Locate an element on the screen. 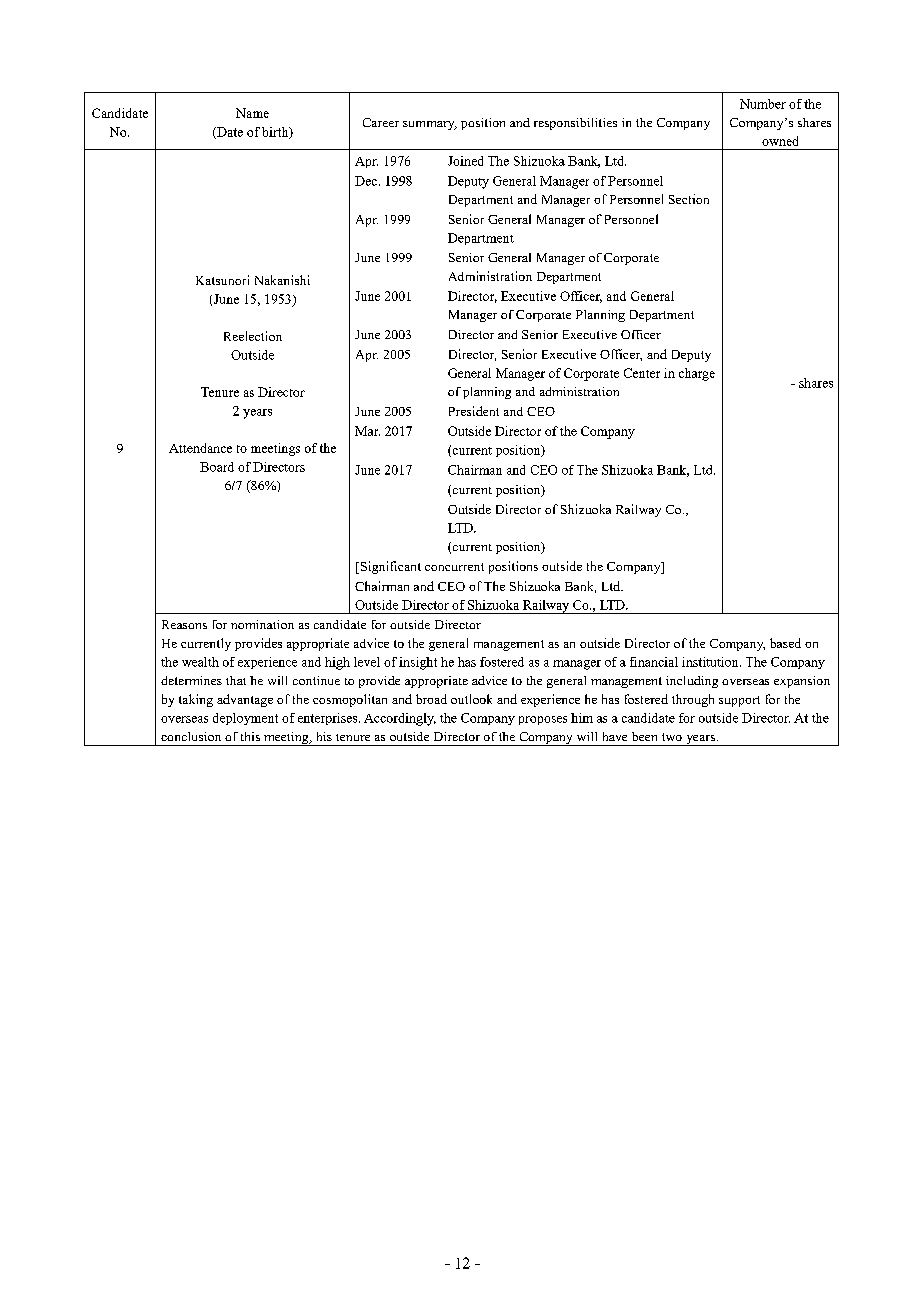 This screenshot has height=1308, width=924. Attendance is located at coordinates (200, 448).
